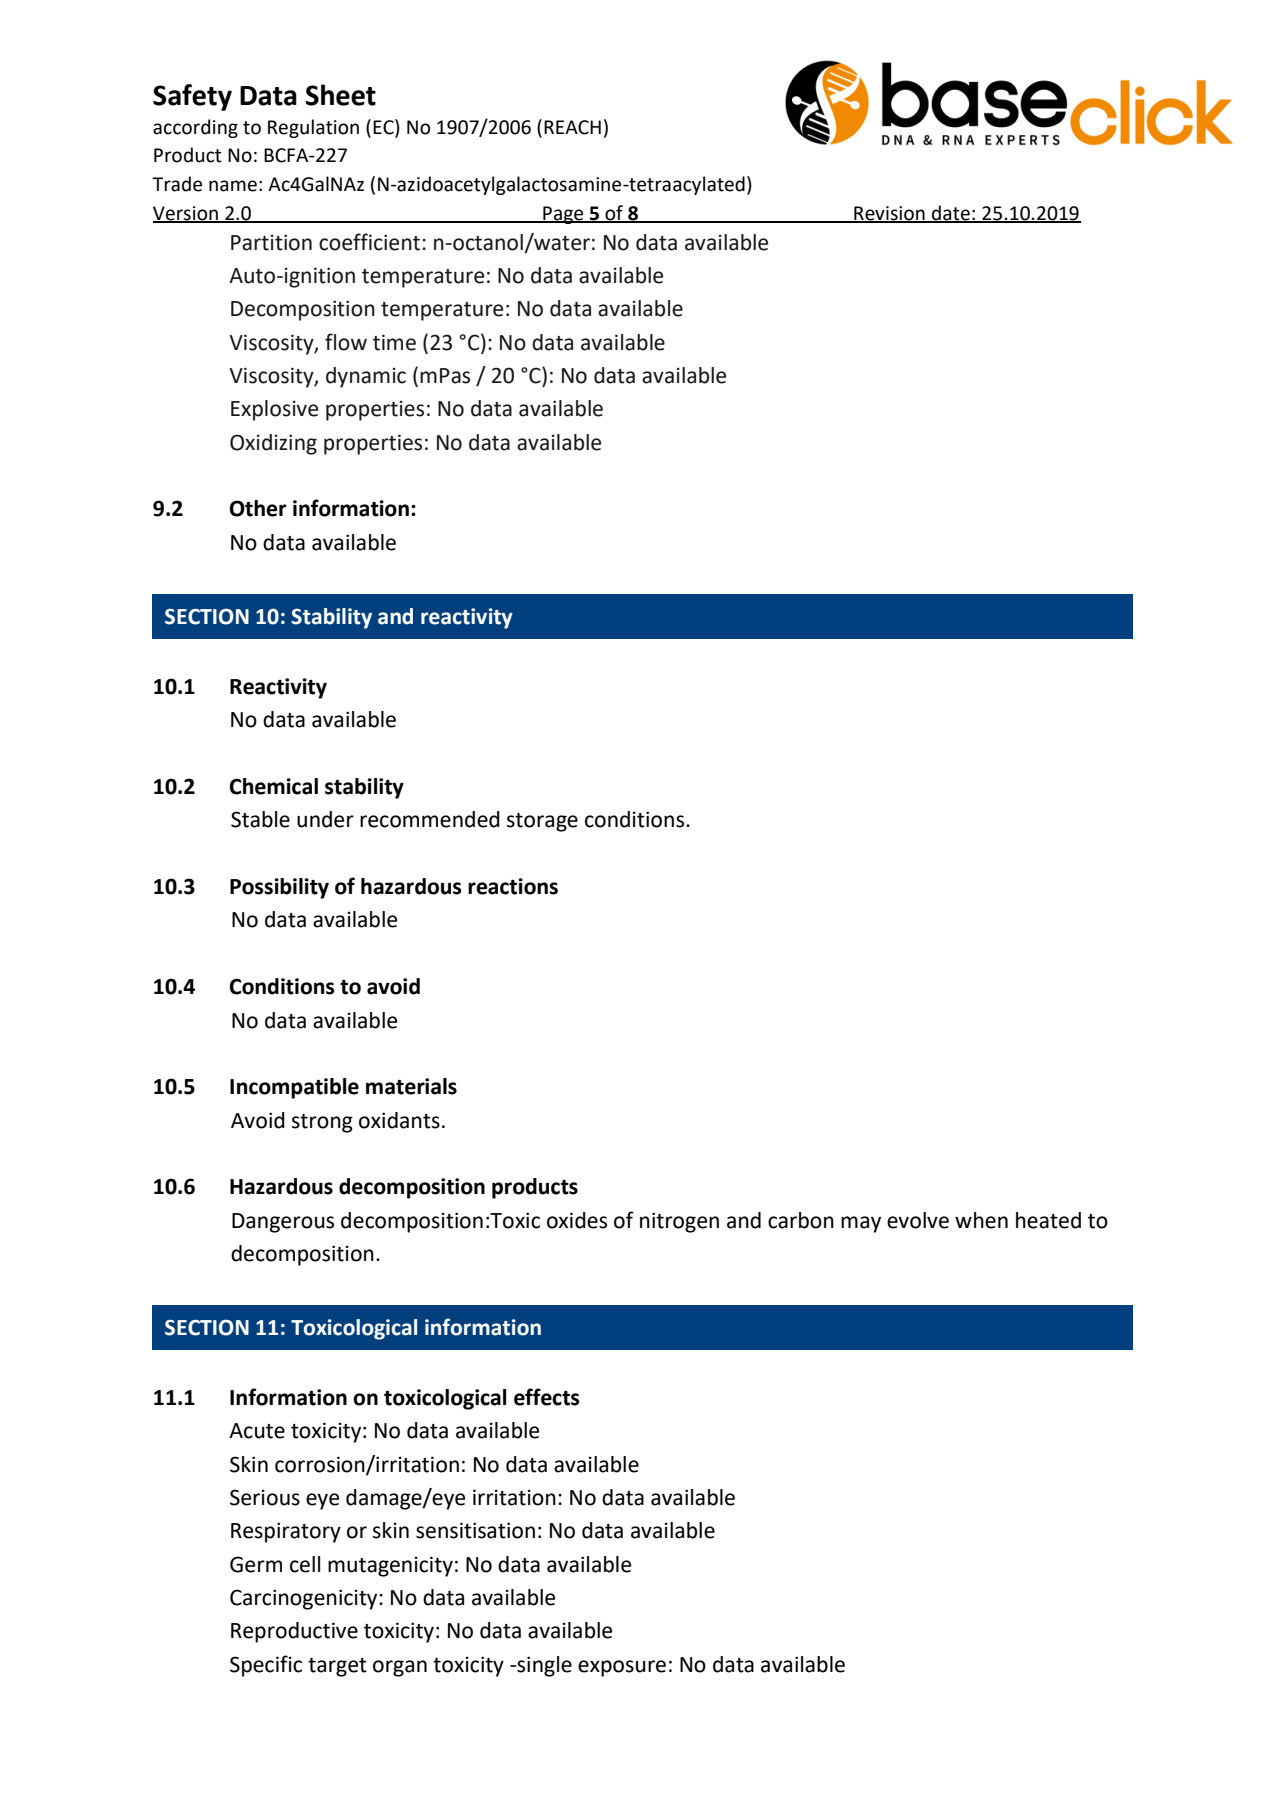 This document has width=1286, height=1818. I want to click on reactions, so click(513, 886).
